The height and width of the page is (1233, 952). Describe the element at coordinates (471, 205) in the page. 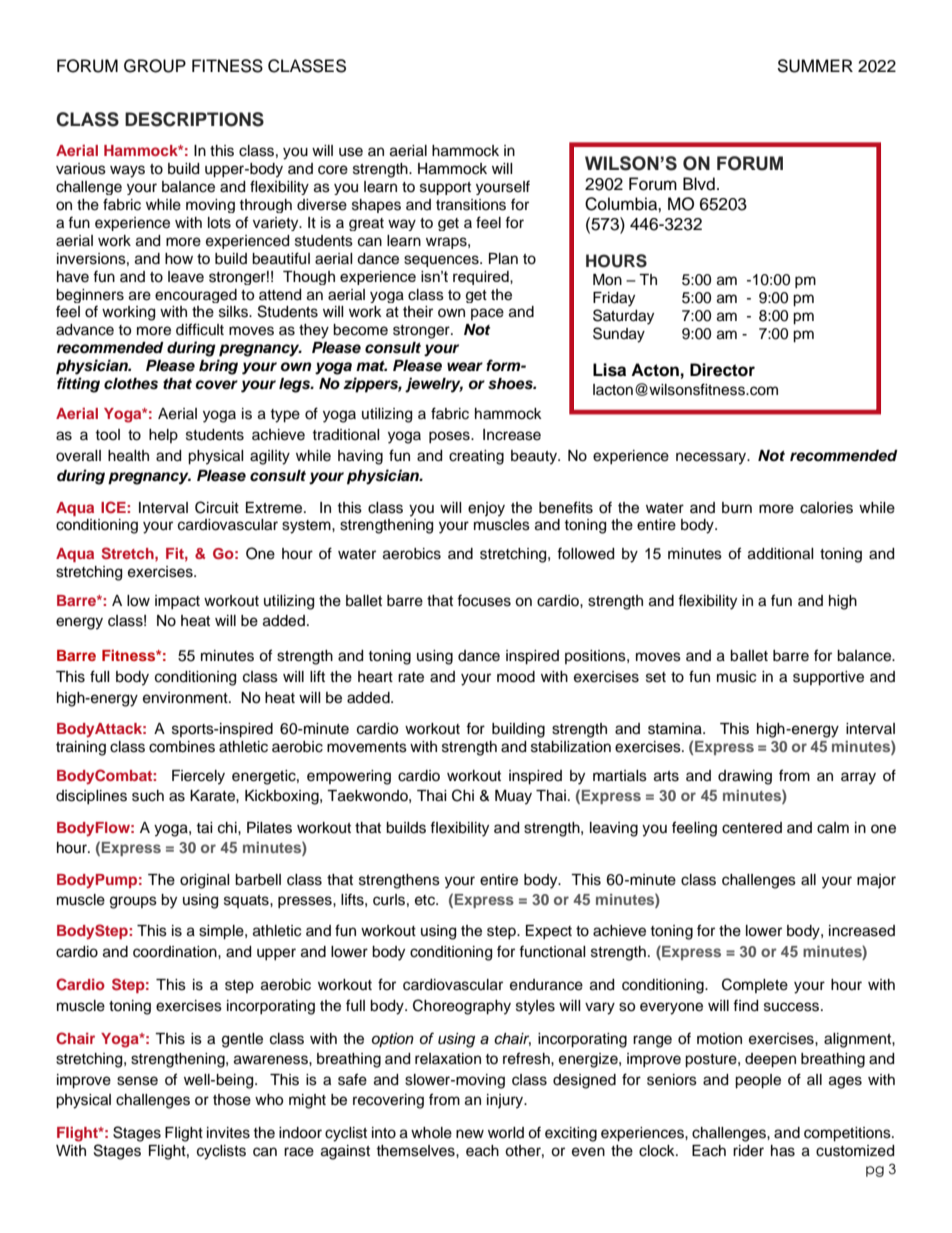

I see `transitions` at that location.
